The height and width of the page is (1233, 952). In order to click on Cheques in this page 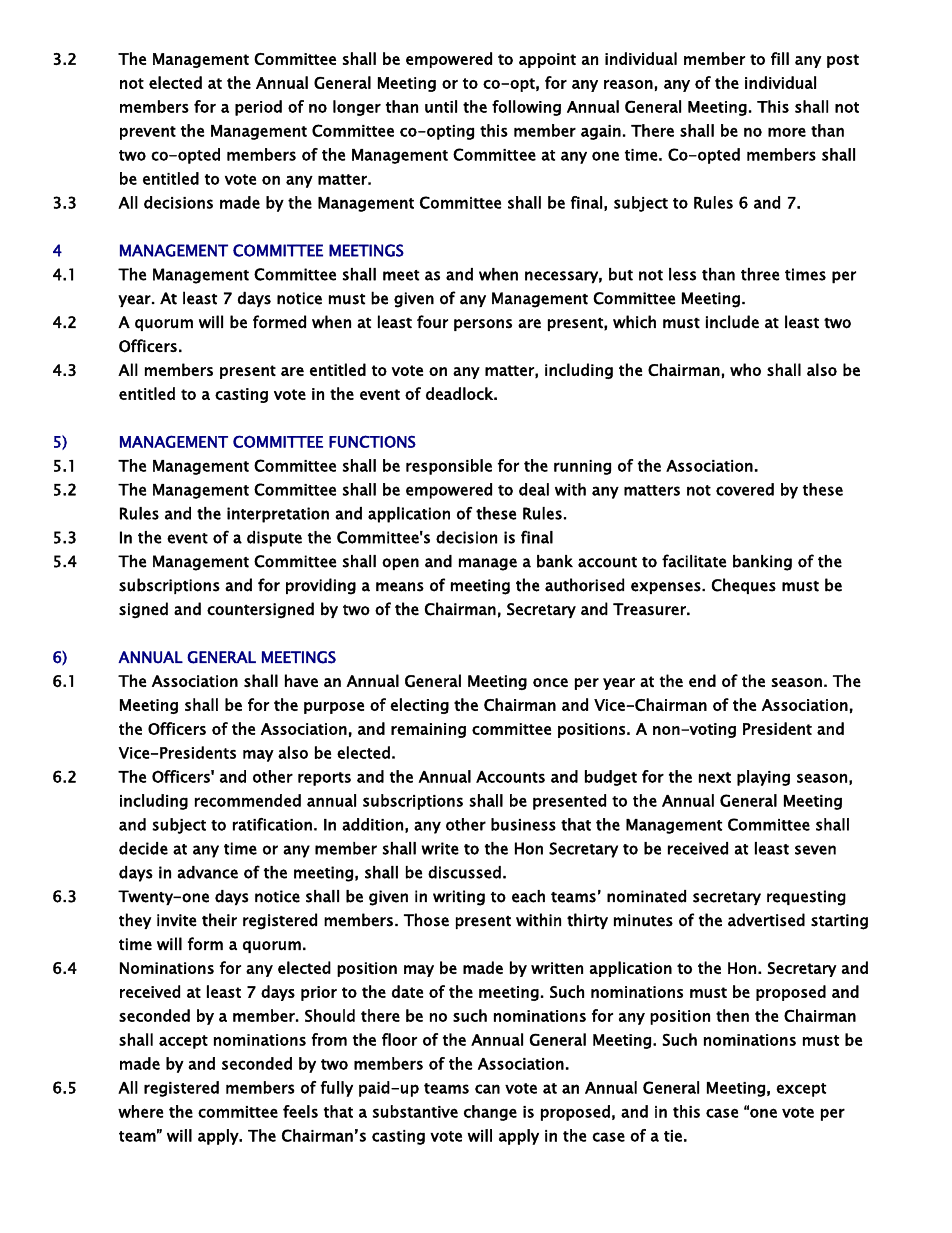, I will do `click(744, 586)`.
